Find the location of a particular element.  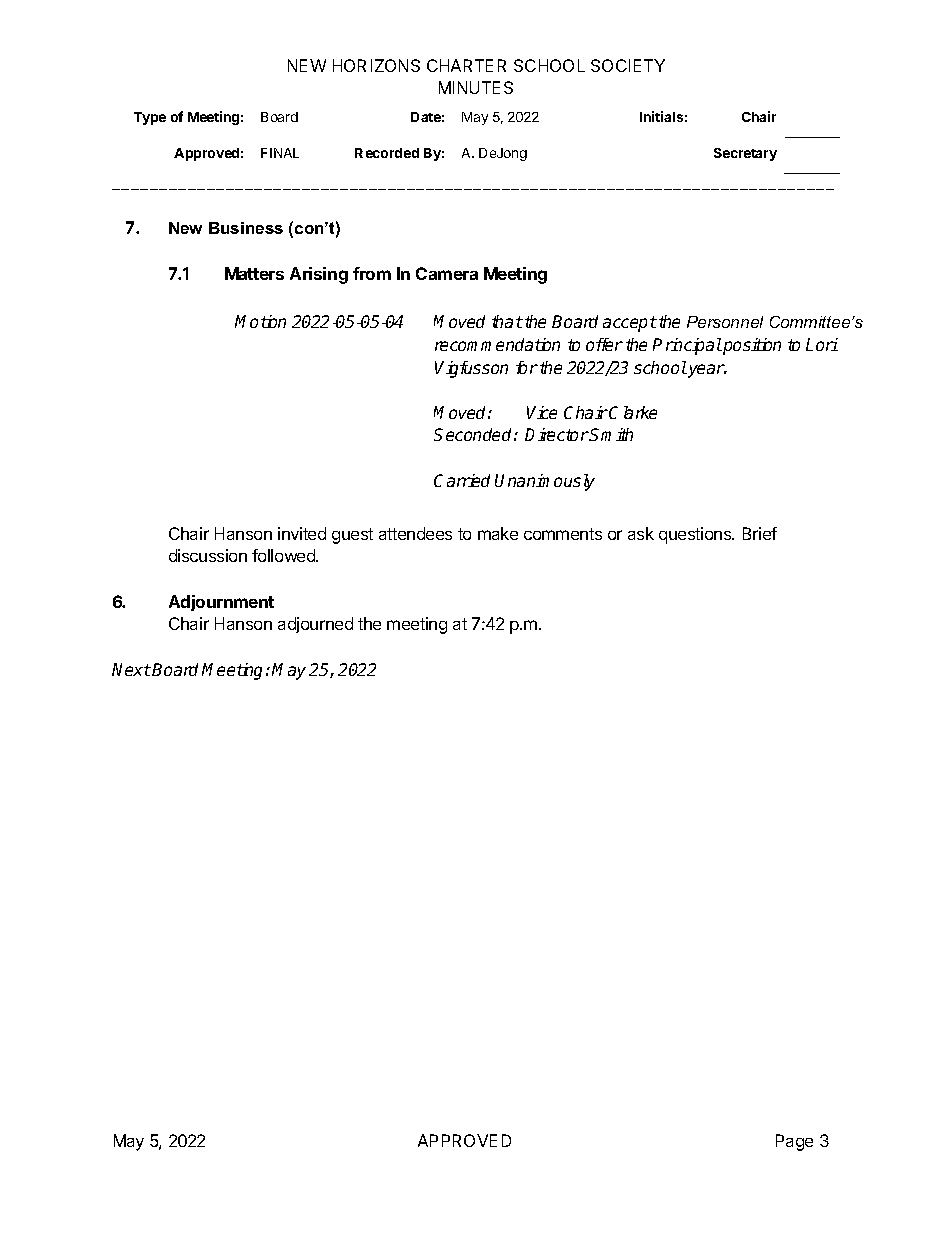

followed is located at coordinates (284, 555).
